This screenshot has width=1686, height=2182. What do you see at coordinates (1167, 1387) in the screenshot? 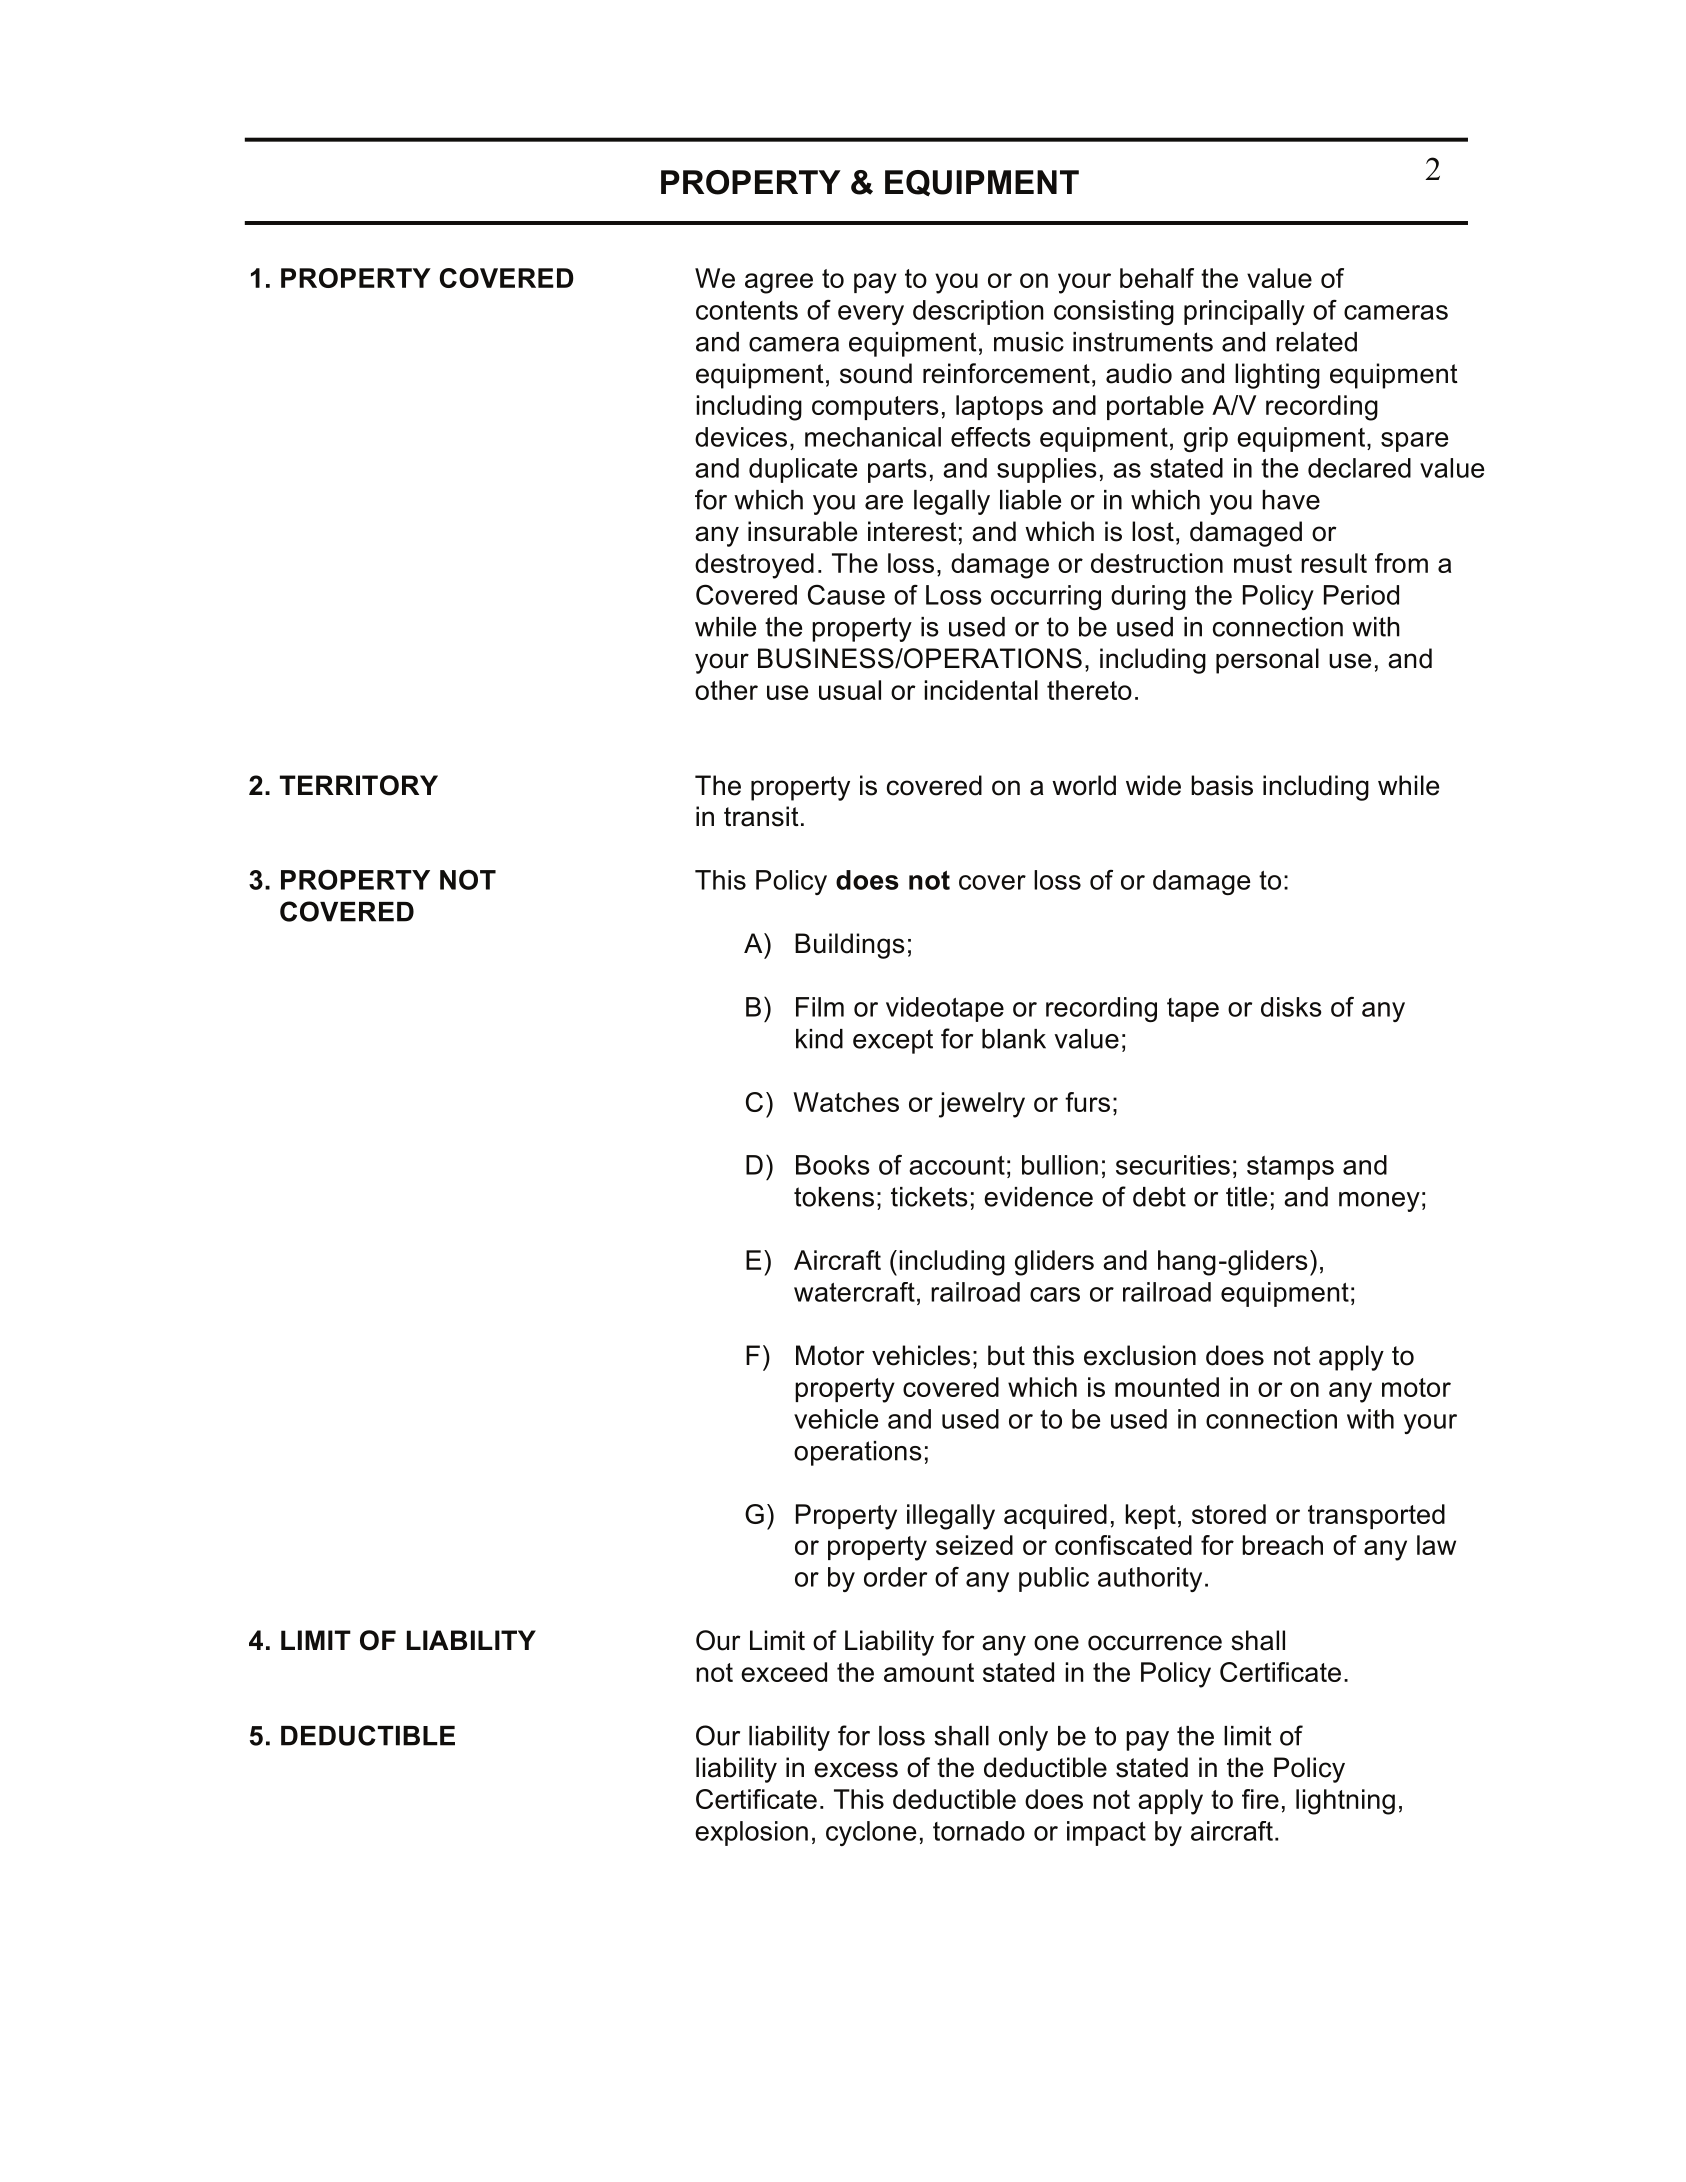
I see `mounted` at bounding box center [1167, 1387].
